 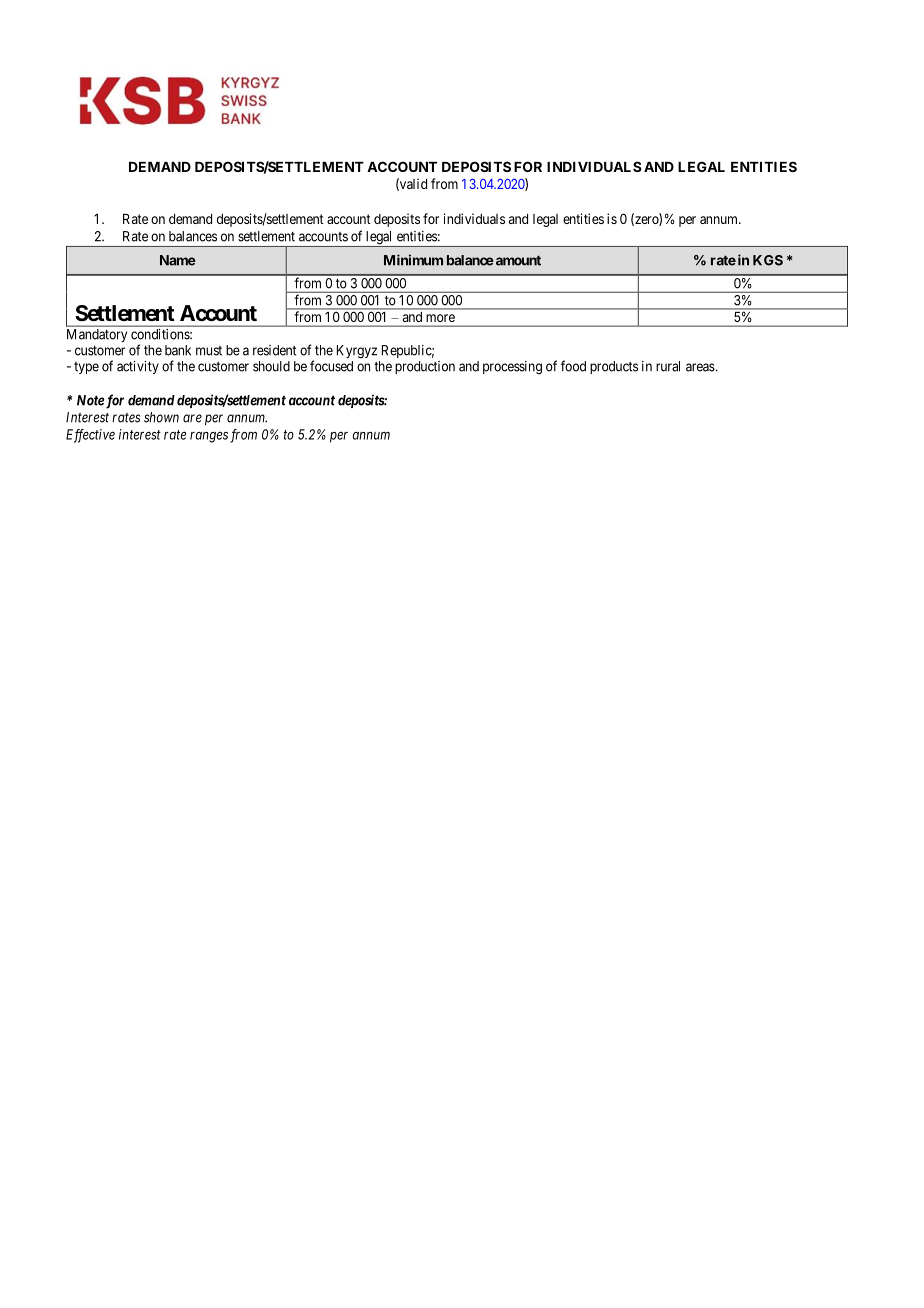 What do you see at coordinates (209, 437) in the screenshot?
I see `ranges` at bounding box center [209, 437].
